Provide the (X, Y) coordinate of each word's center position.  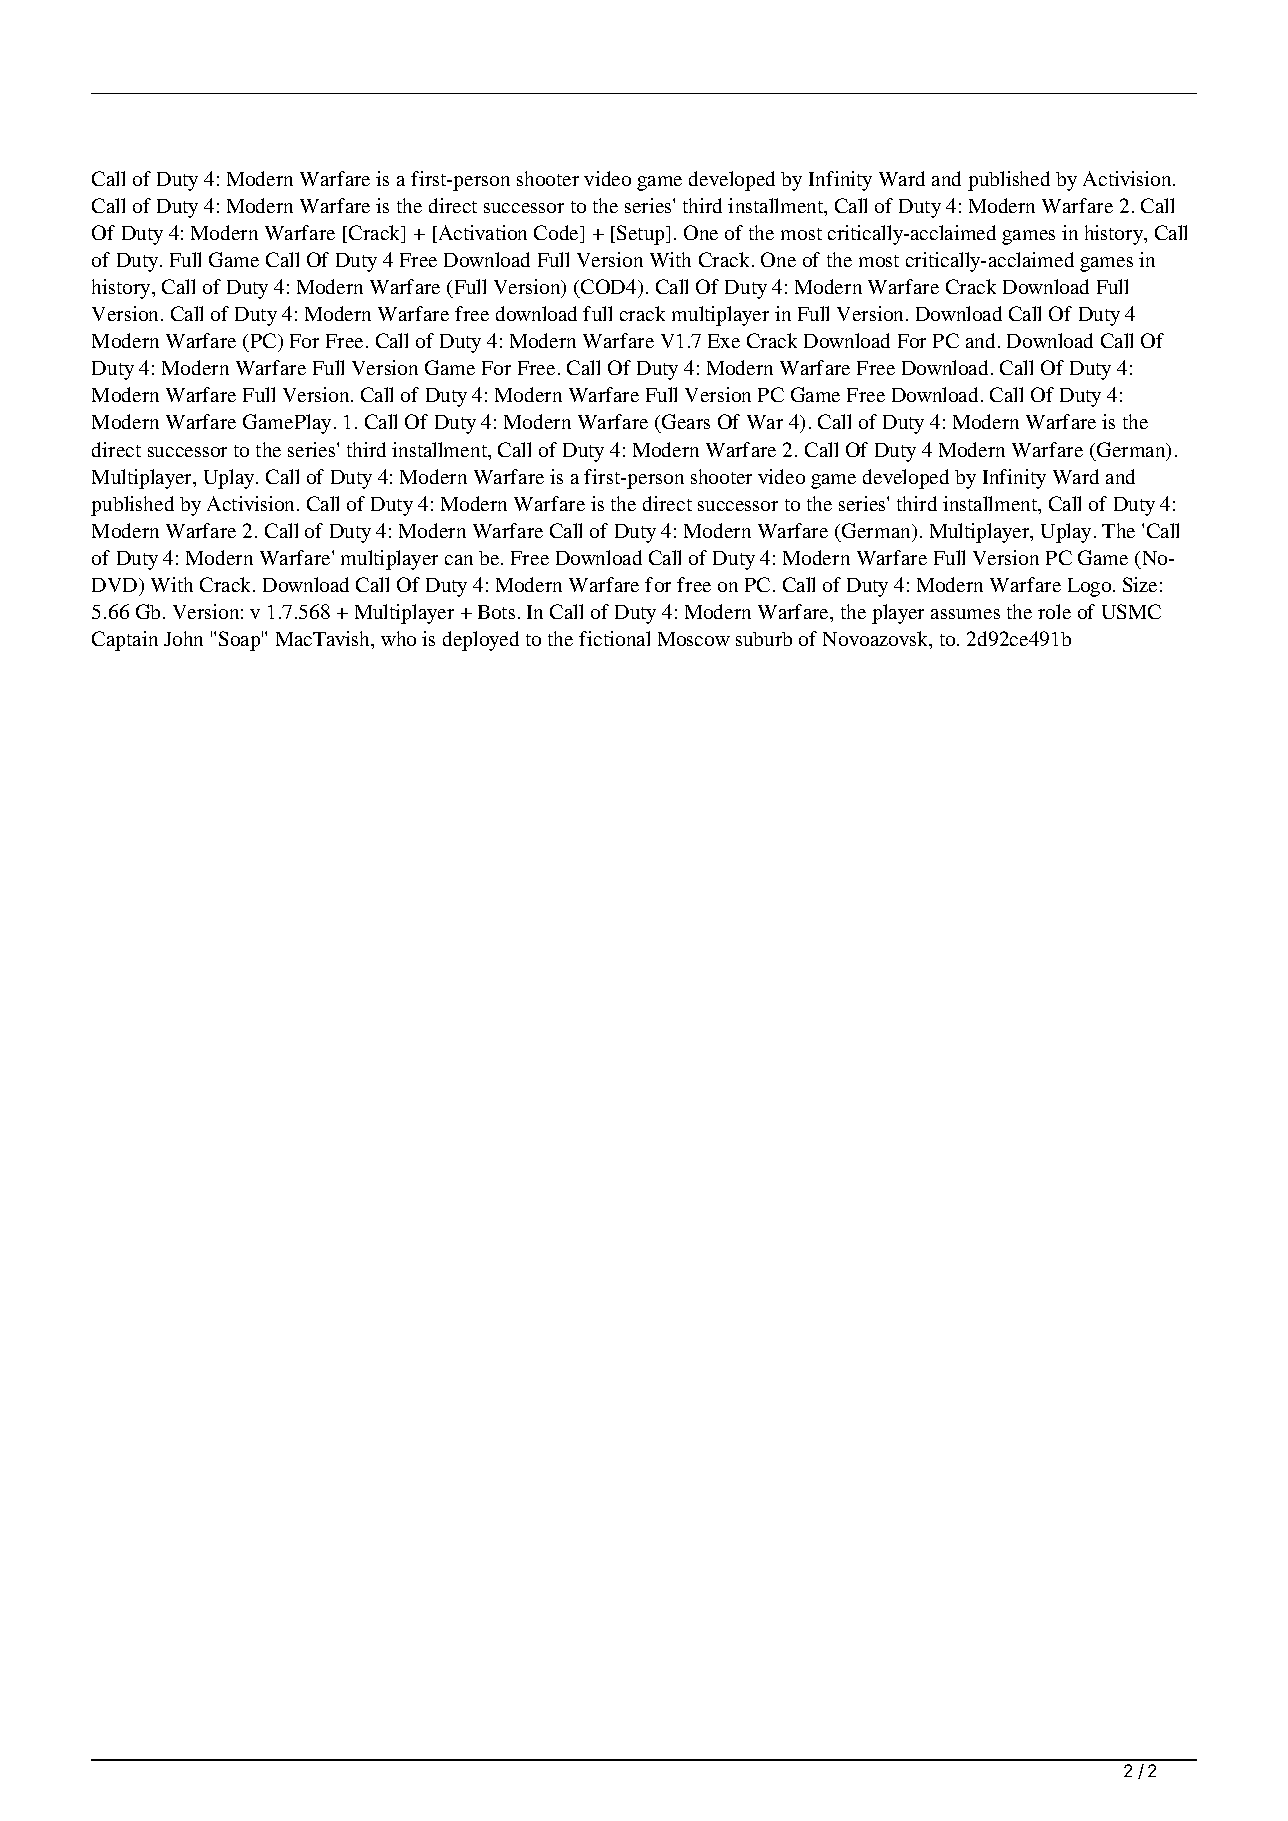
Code (557, 234)
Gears (685, 423)
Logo (1091, 587)
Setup (642, 235)
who (398, 638)
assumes (965, 614)
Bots (496, 612)
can (459, 560)
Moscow (694, 639)
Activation (481, 234)
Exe (724, 341)
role (1054, 611)
